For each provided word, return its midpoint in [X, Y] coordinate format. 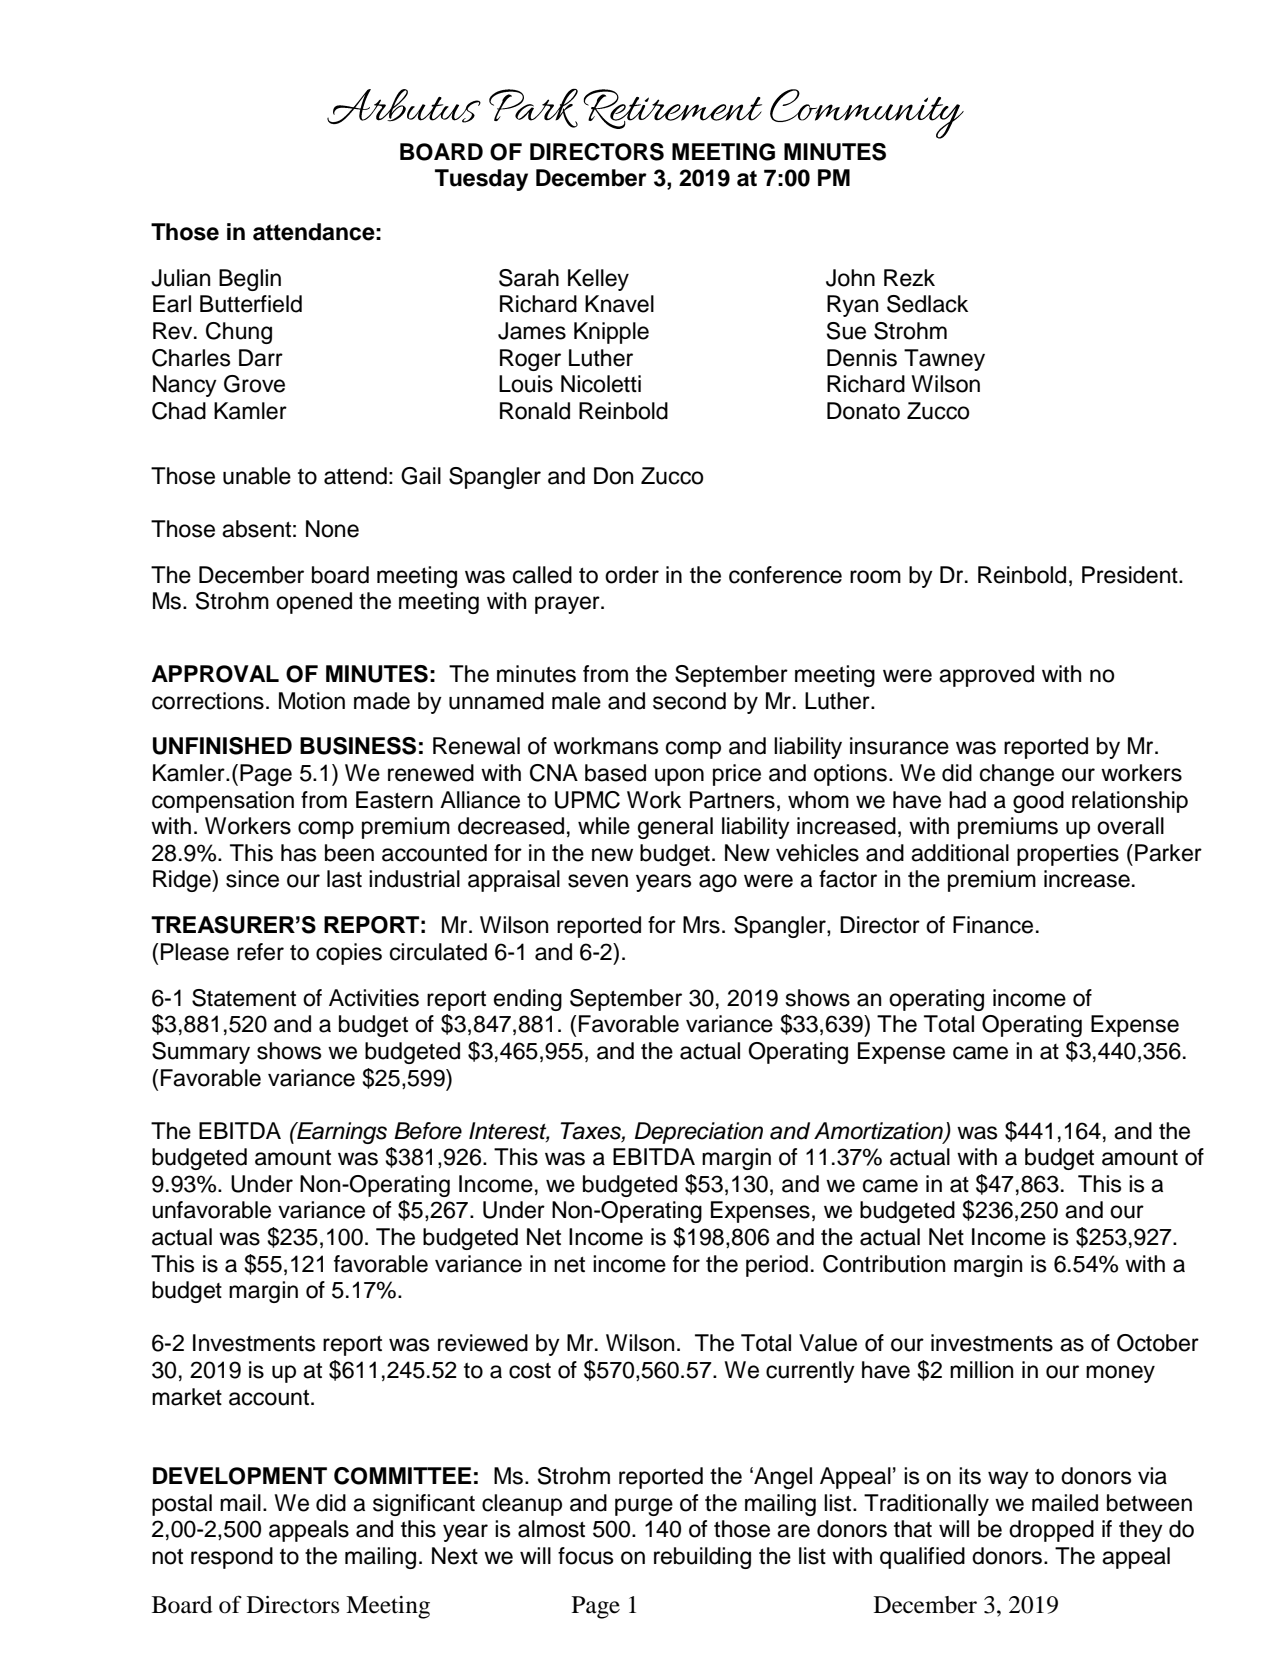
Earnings [341, 1133]
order [632, 575]
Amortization [879, 1132]
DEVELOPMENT [240, 1476]
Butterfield [251, 304]
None [332, 529]
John [850, 278]
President [1131, 575]
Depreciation [699, 1133]
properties [1068, 855]
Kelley [598, 280]
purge [644, 1507]
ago [718, 883]
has [299, 853]
